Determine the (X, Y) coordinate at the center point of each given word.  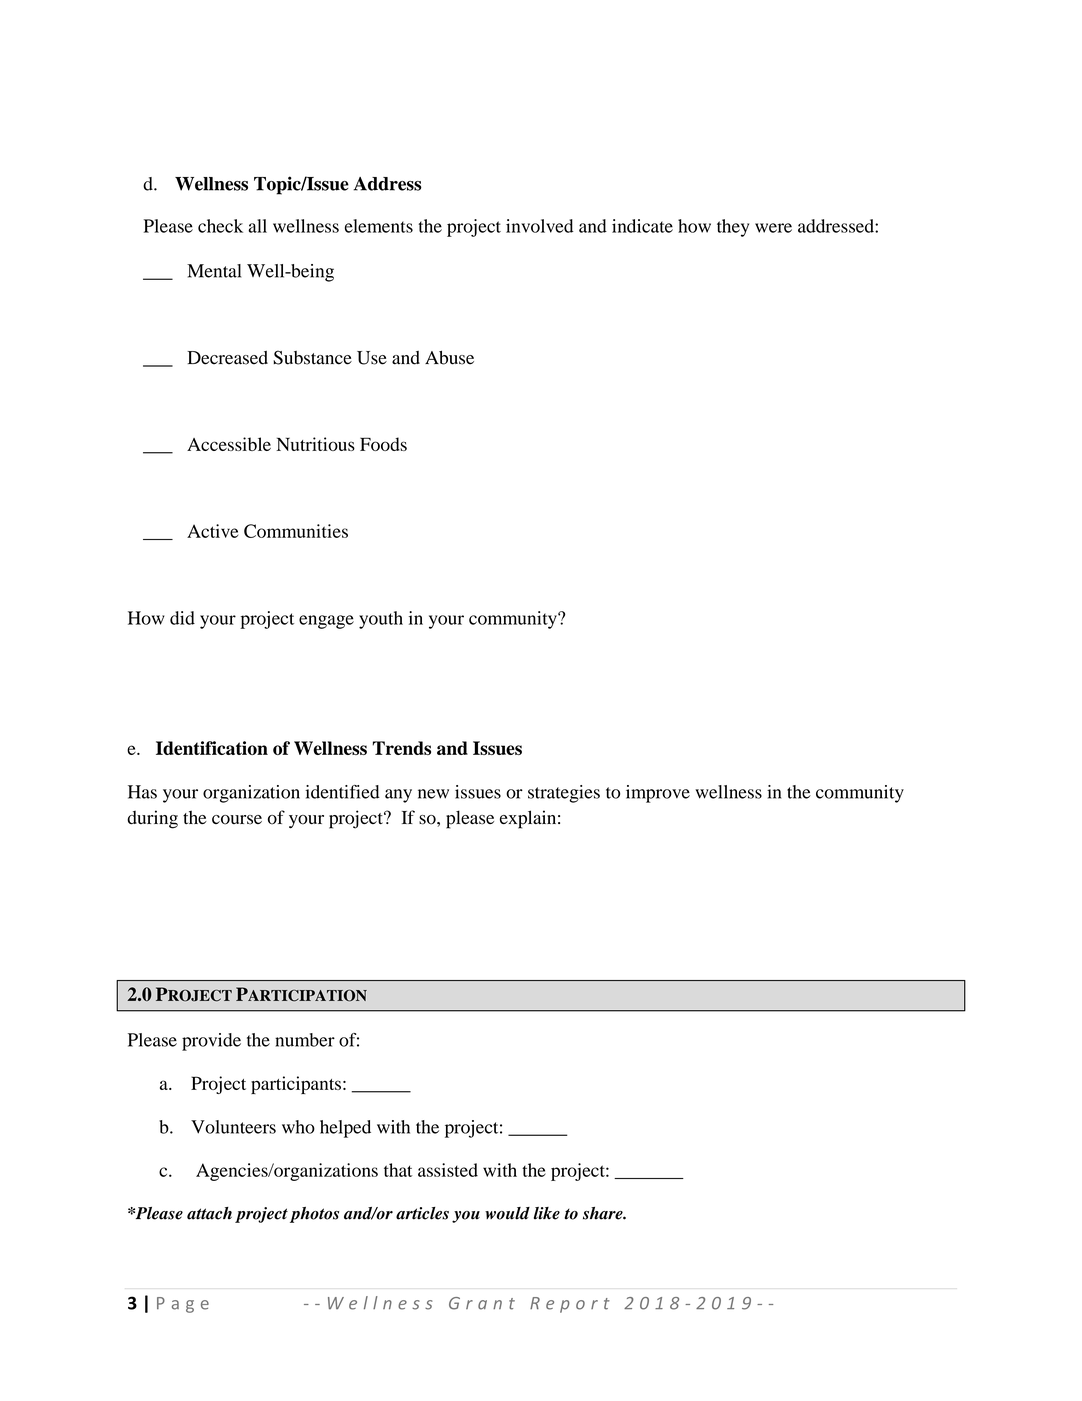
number (305, 1040)
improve (658, 794)
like (547, 1213)
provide (211, 1042)
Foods (383, 444)
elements (379, 226)
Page (183, 1305)
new (433, 794)
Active (212, 531)
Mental (214, 271)
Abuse (449, 358)
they (733, 228)
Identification (212, 748)
